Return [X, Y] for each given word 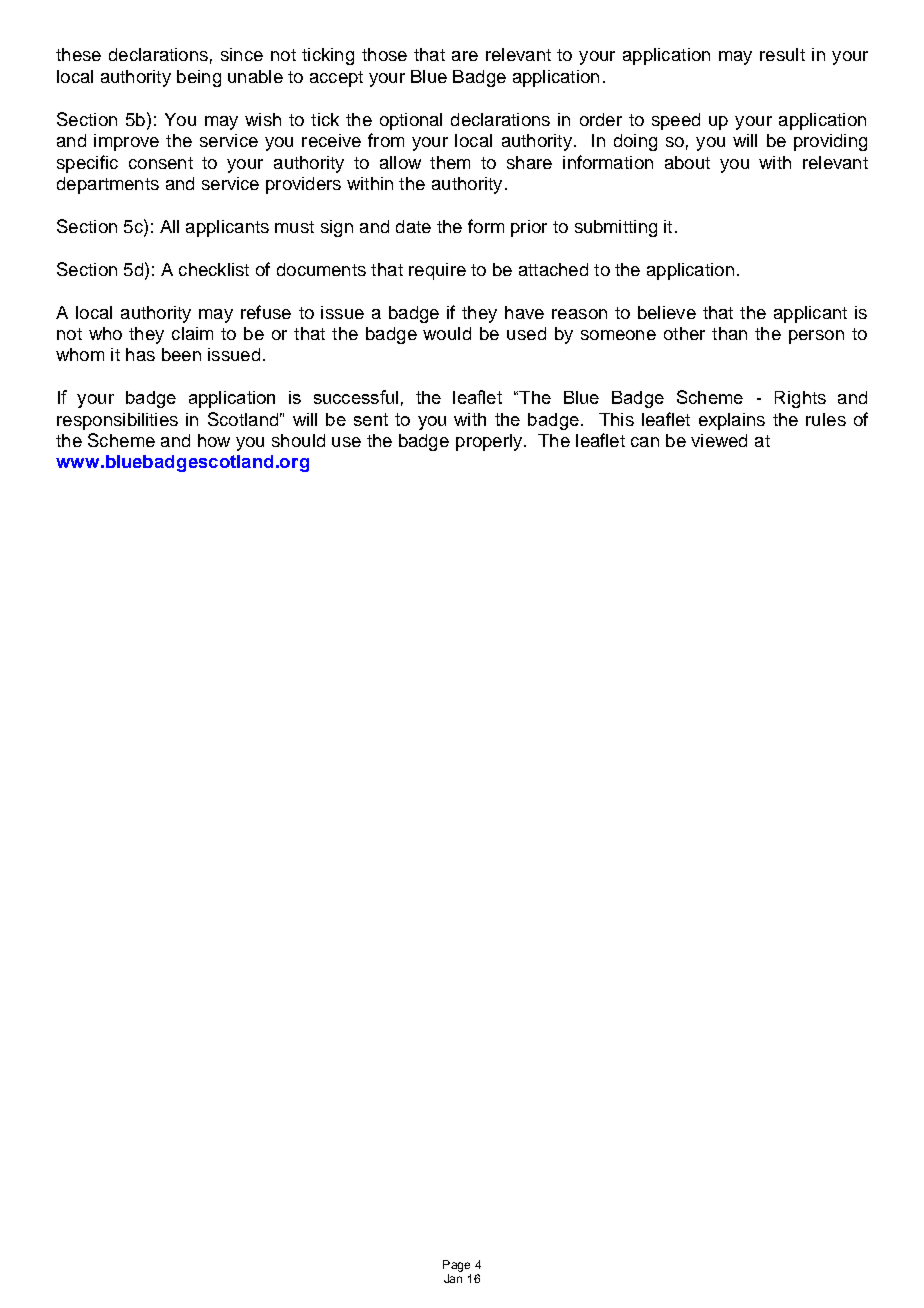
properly [490, 442]
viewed [719, 440]
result [782, 54]
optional [411, 121]
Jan [453, 1278]
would [447, 333]
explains [732, 421]
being [199, 78]
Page [456, 1266]
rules [826, 419]
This [616, 419]
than [729, 333]
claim [192, 333]
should [298, 440]
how [214, 440]
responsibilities [117, 421]
